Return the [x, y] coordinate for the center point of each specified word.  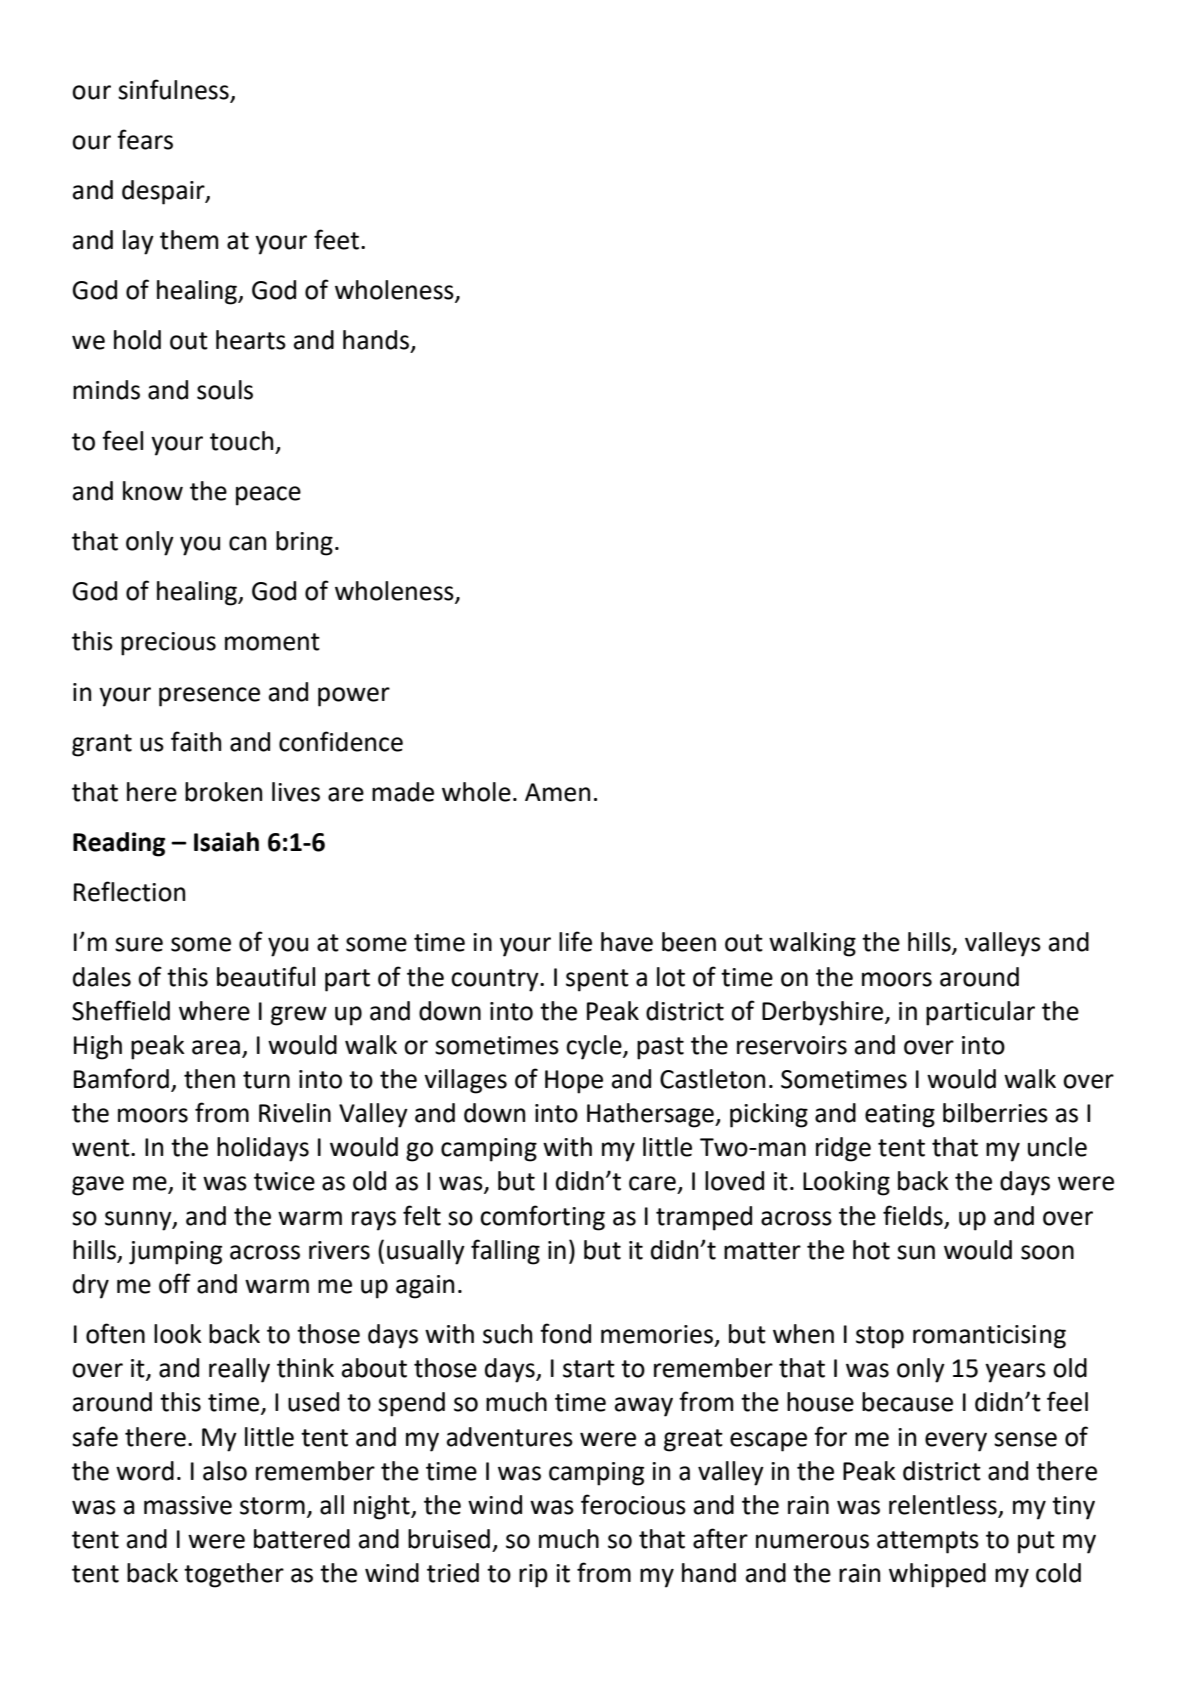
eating [900, 1116]
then [209, 1079]
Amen [557, 792]
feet [338, 239]
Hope [574, 1082]
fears [145, 139]
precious [168, 644]
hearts [251, 340]
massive [188, 1505]
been [689, 942]
